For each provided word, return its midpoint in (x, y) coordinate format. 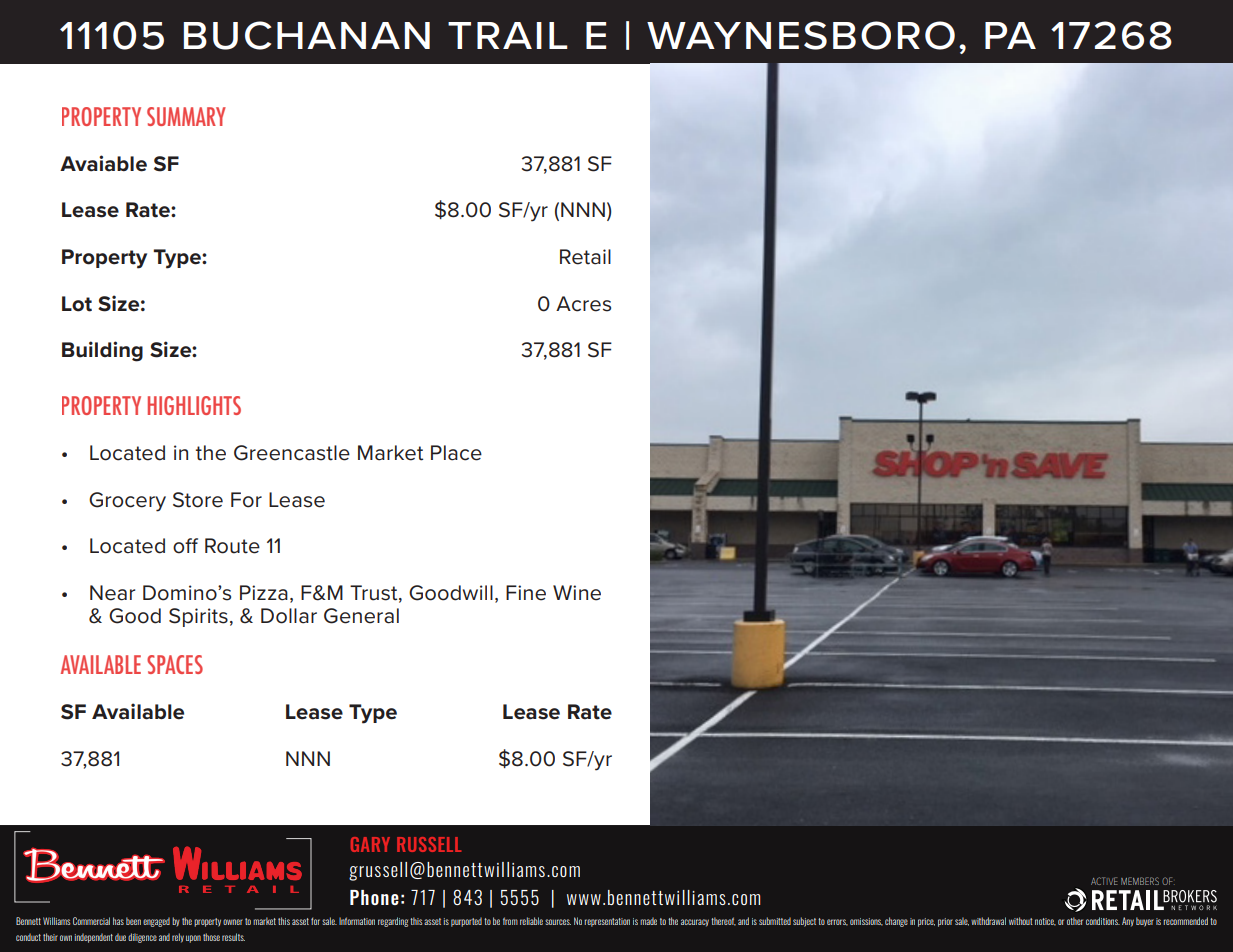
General (361, 616)
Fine (526, 593)
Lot (77, 304)
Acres (583, 304)
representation (607, 922)
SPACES (175, 664)
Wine (577, 593)
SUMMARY (186, 116)
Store (198, 500)
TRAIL (508, 35)
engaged (156, 922)
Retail (585, 257)
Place (456, 453)
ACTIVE (1104, 881)
